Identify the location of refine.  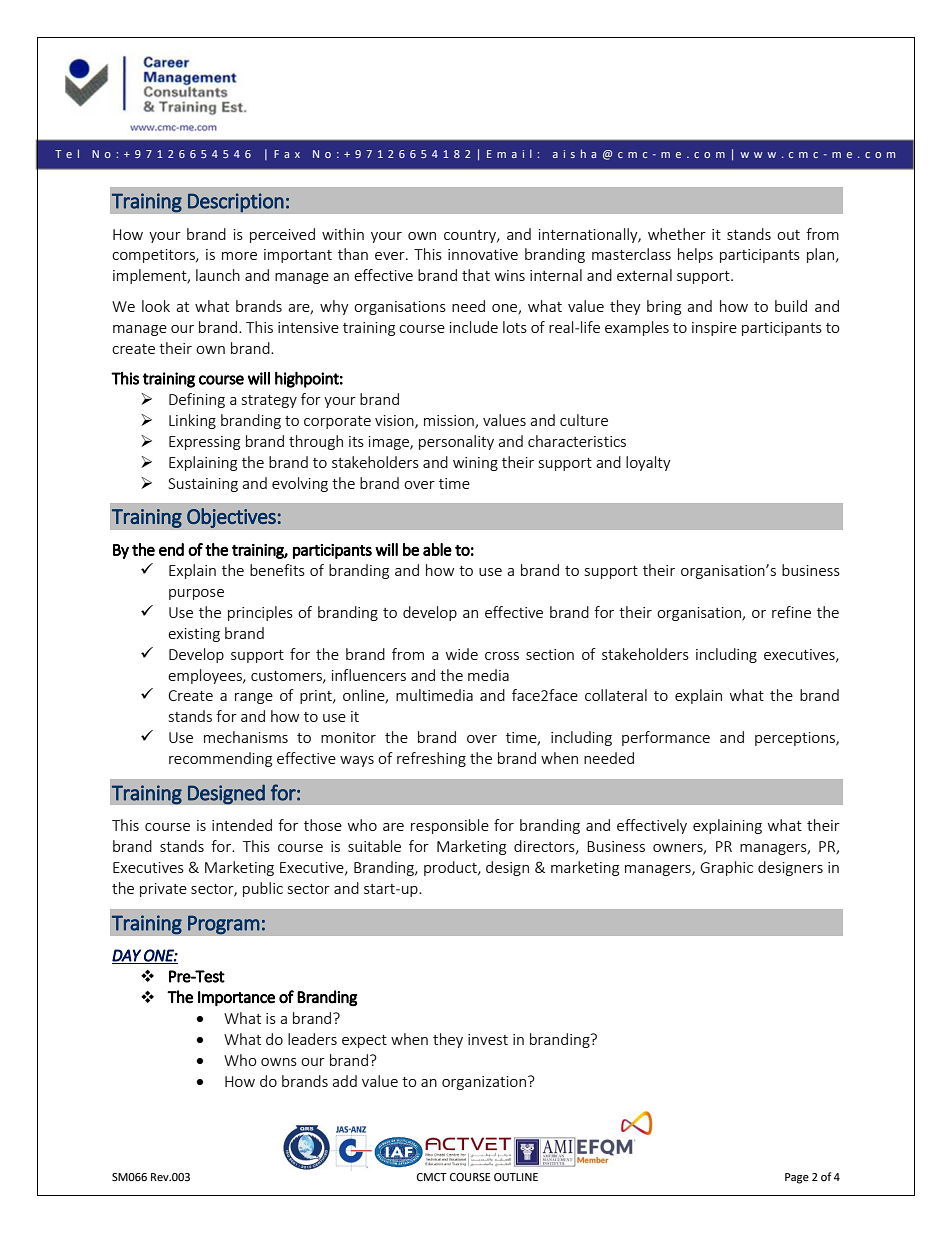
(791, 612).
